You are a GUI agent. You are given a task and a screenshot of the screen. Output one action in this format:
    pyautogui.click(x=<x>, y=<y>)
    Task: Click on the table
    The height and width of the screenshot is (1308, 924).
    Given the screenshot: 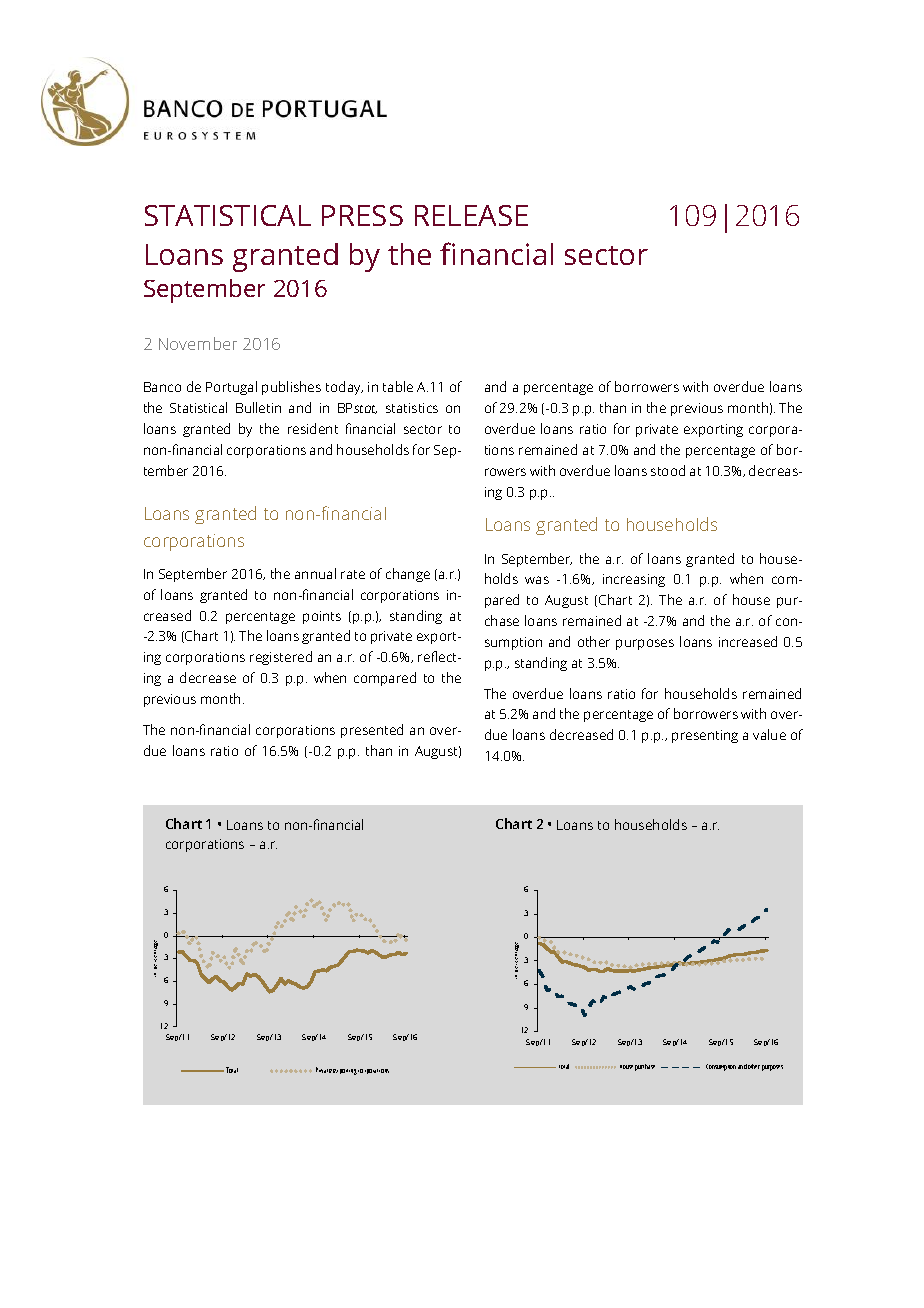 What is the action you would take?
    pyautogui.click(x=398, y=386)
